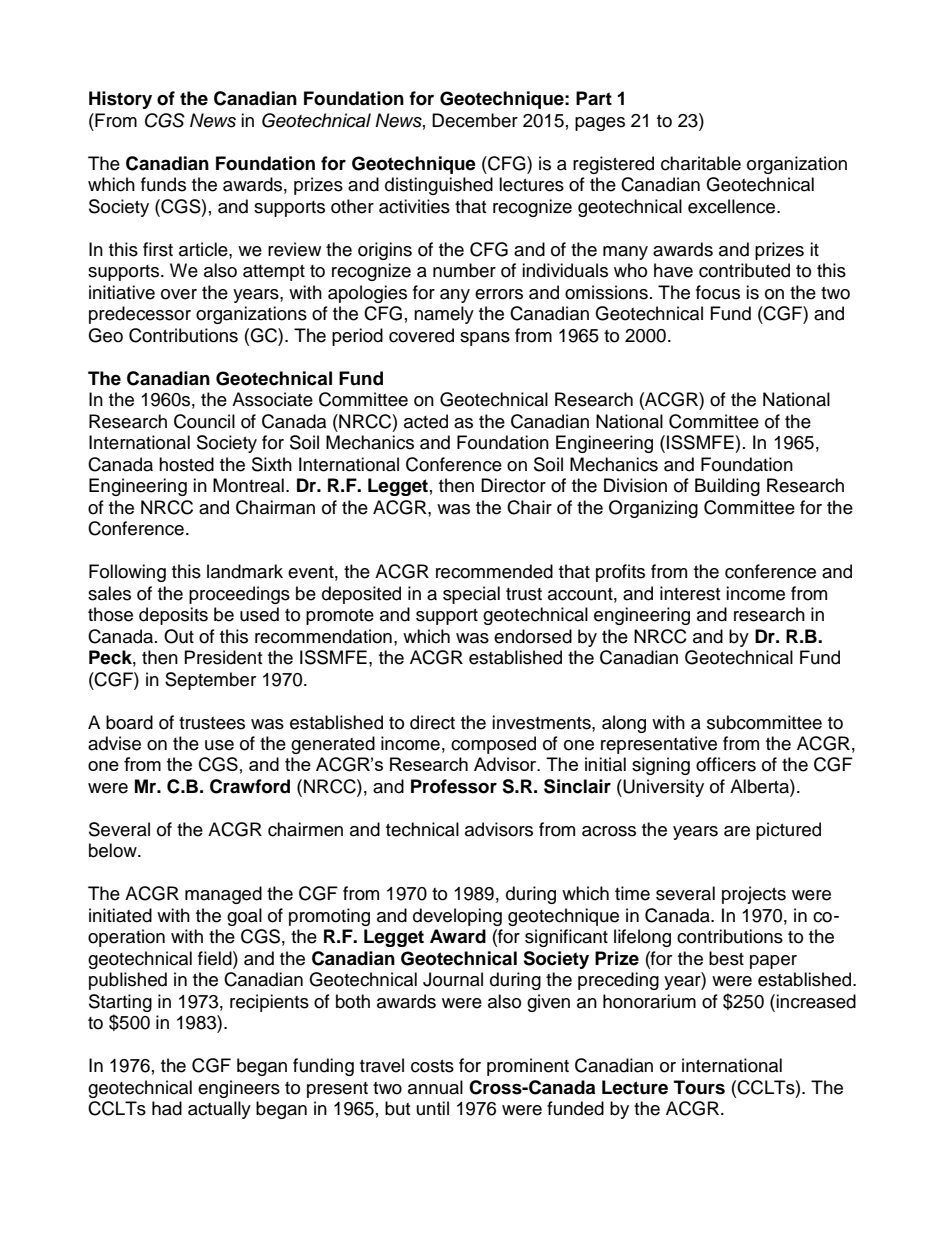 This document has width=952, height=1233. Describe the element at coordinates (701, 163) in the document. I see `charitable` at that location.
